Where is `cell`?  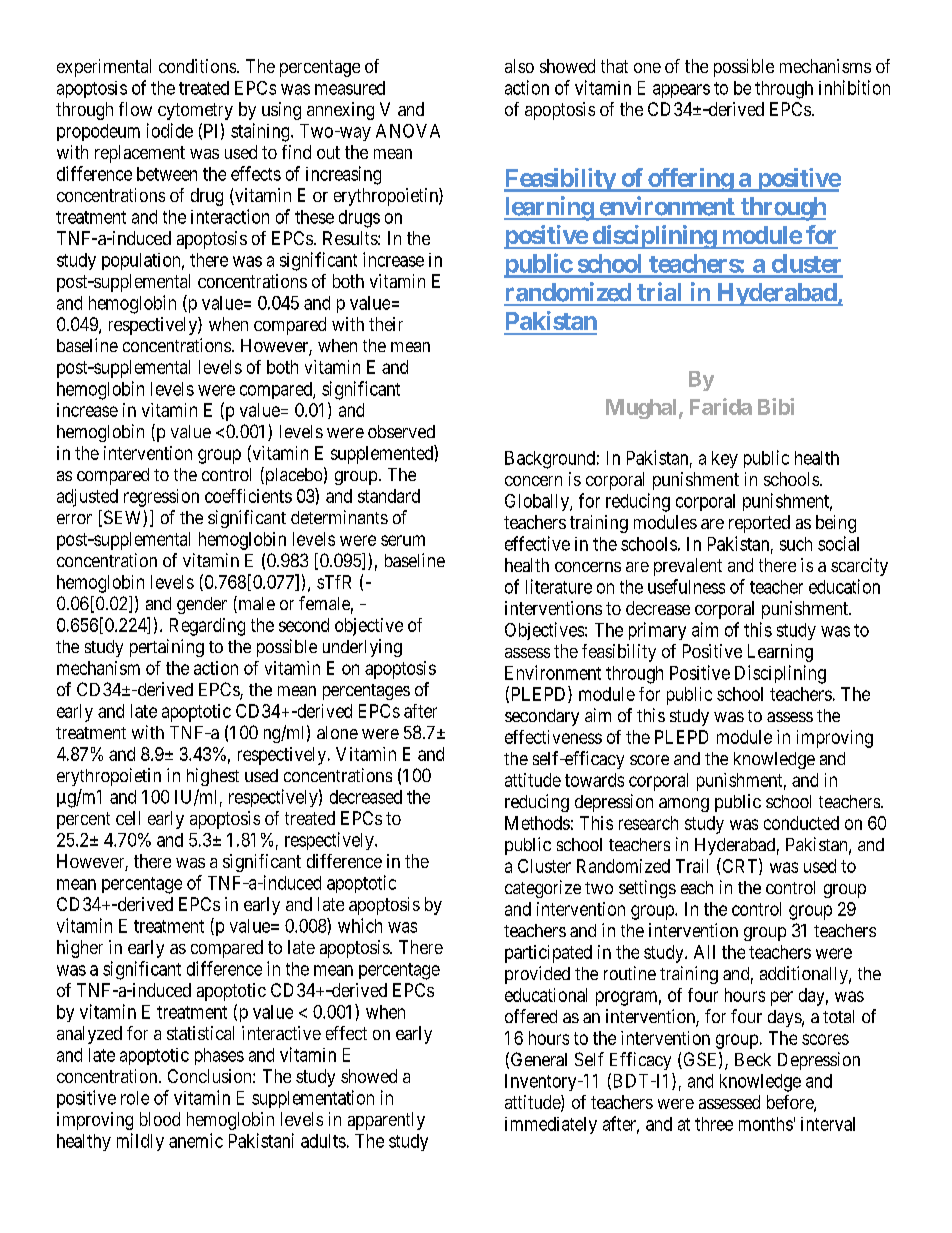
cell is located at coordinates (128, 818).
